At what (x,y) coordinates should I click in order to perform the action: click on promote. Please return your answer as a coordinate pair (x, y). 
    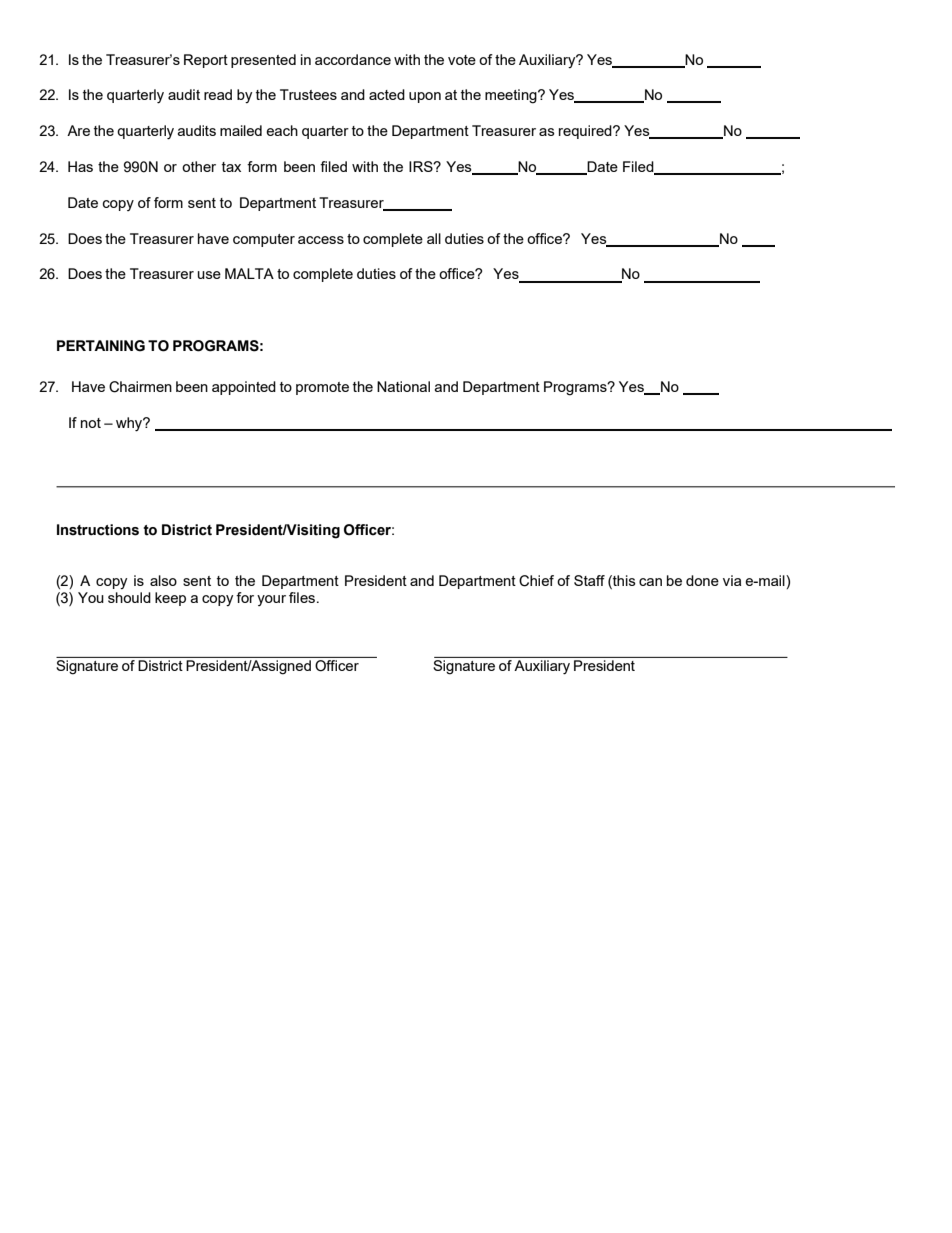
    Looking at the image, I should click on (322, 388).
